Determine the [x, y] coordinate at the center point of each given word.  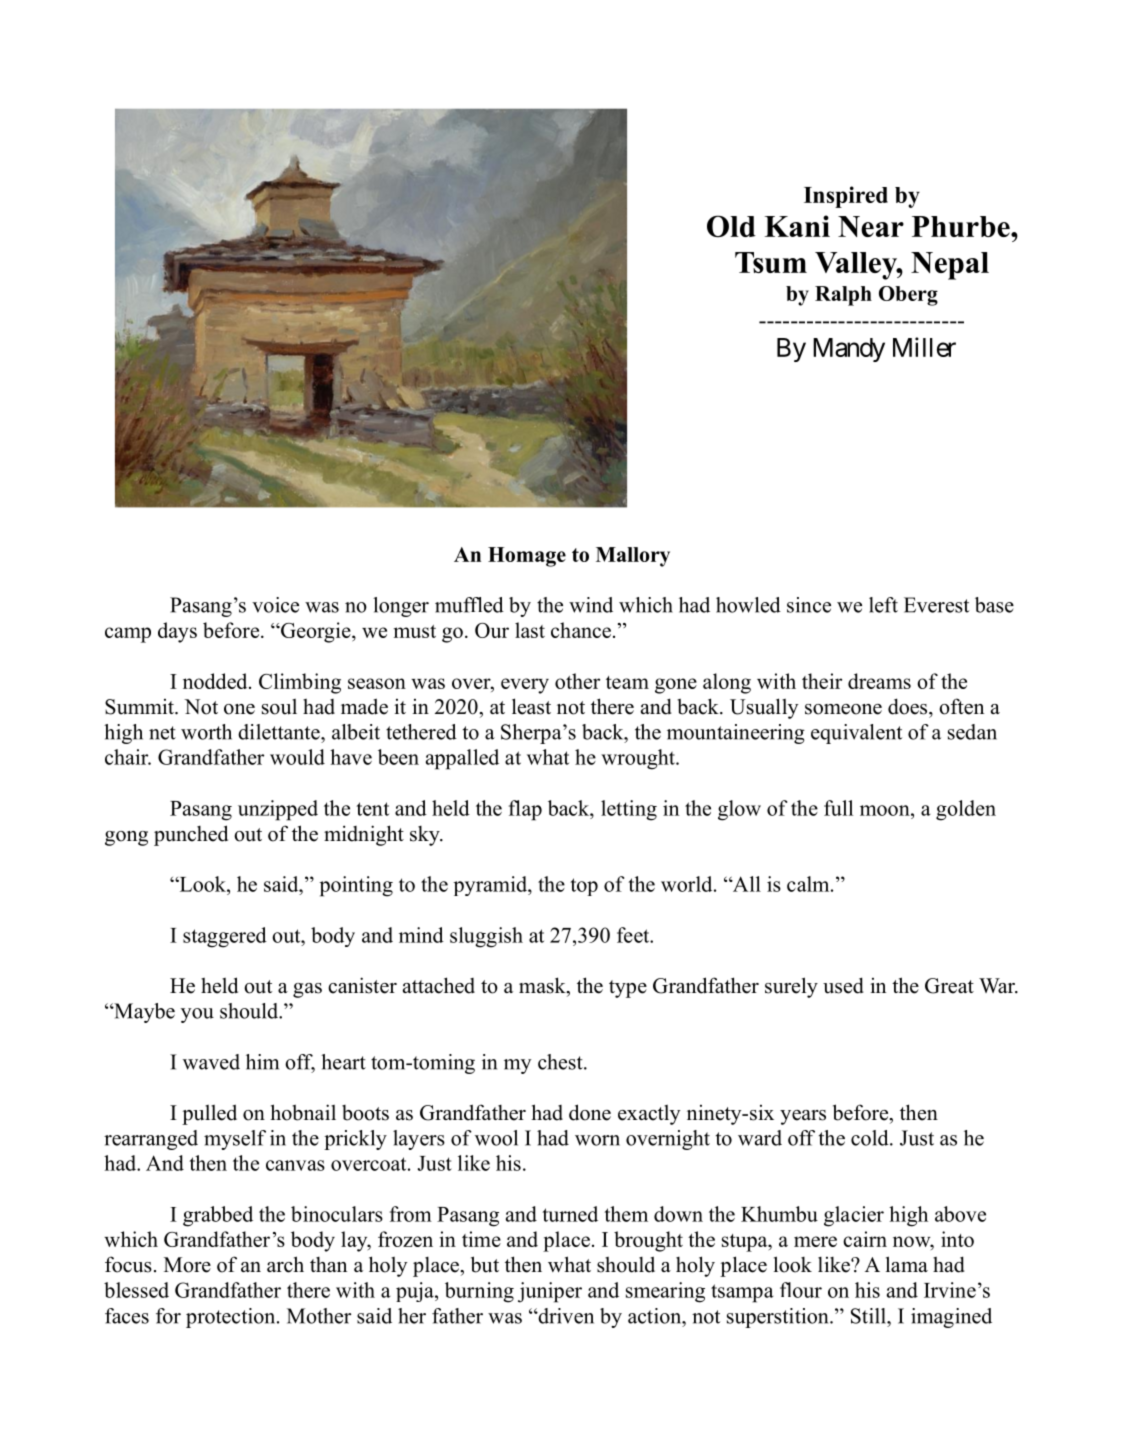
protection [232, 1318]
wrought [639, 759]
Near [871, 226]
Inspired [846, 197]
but [485, 1264]
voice [275, 605]
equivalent [856, 734]
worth [206, 732]
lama [907, 1264]
